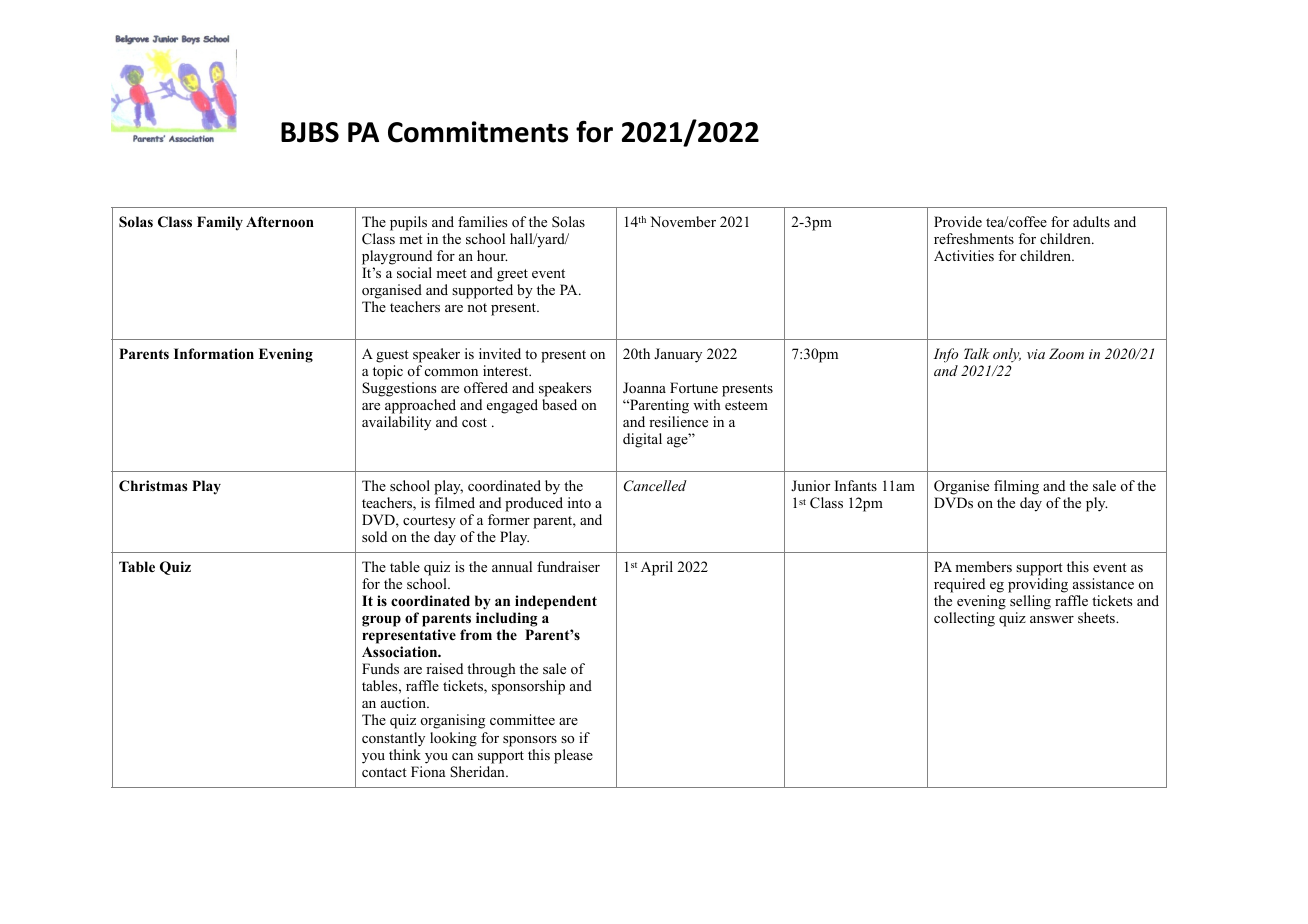  What do you see at coordinates (958, 221) in the screenshot?
I see `Provide` at bounding box center [958, 221].
